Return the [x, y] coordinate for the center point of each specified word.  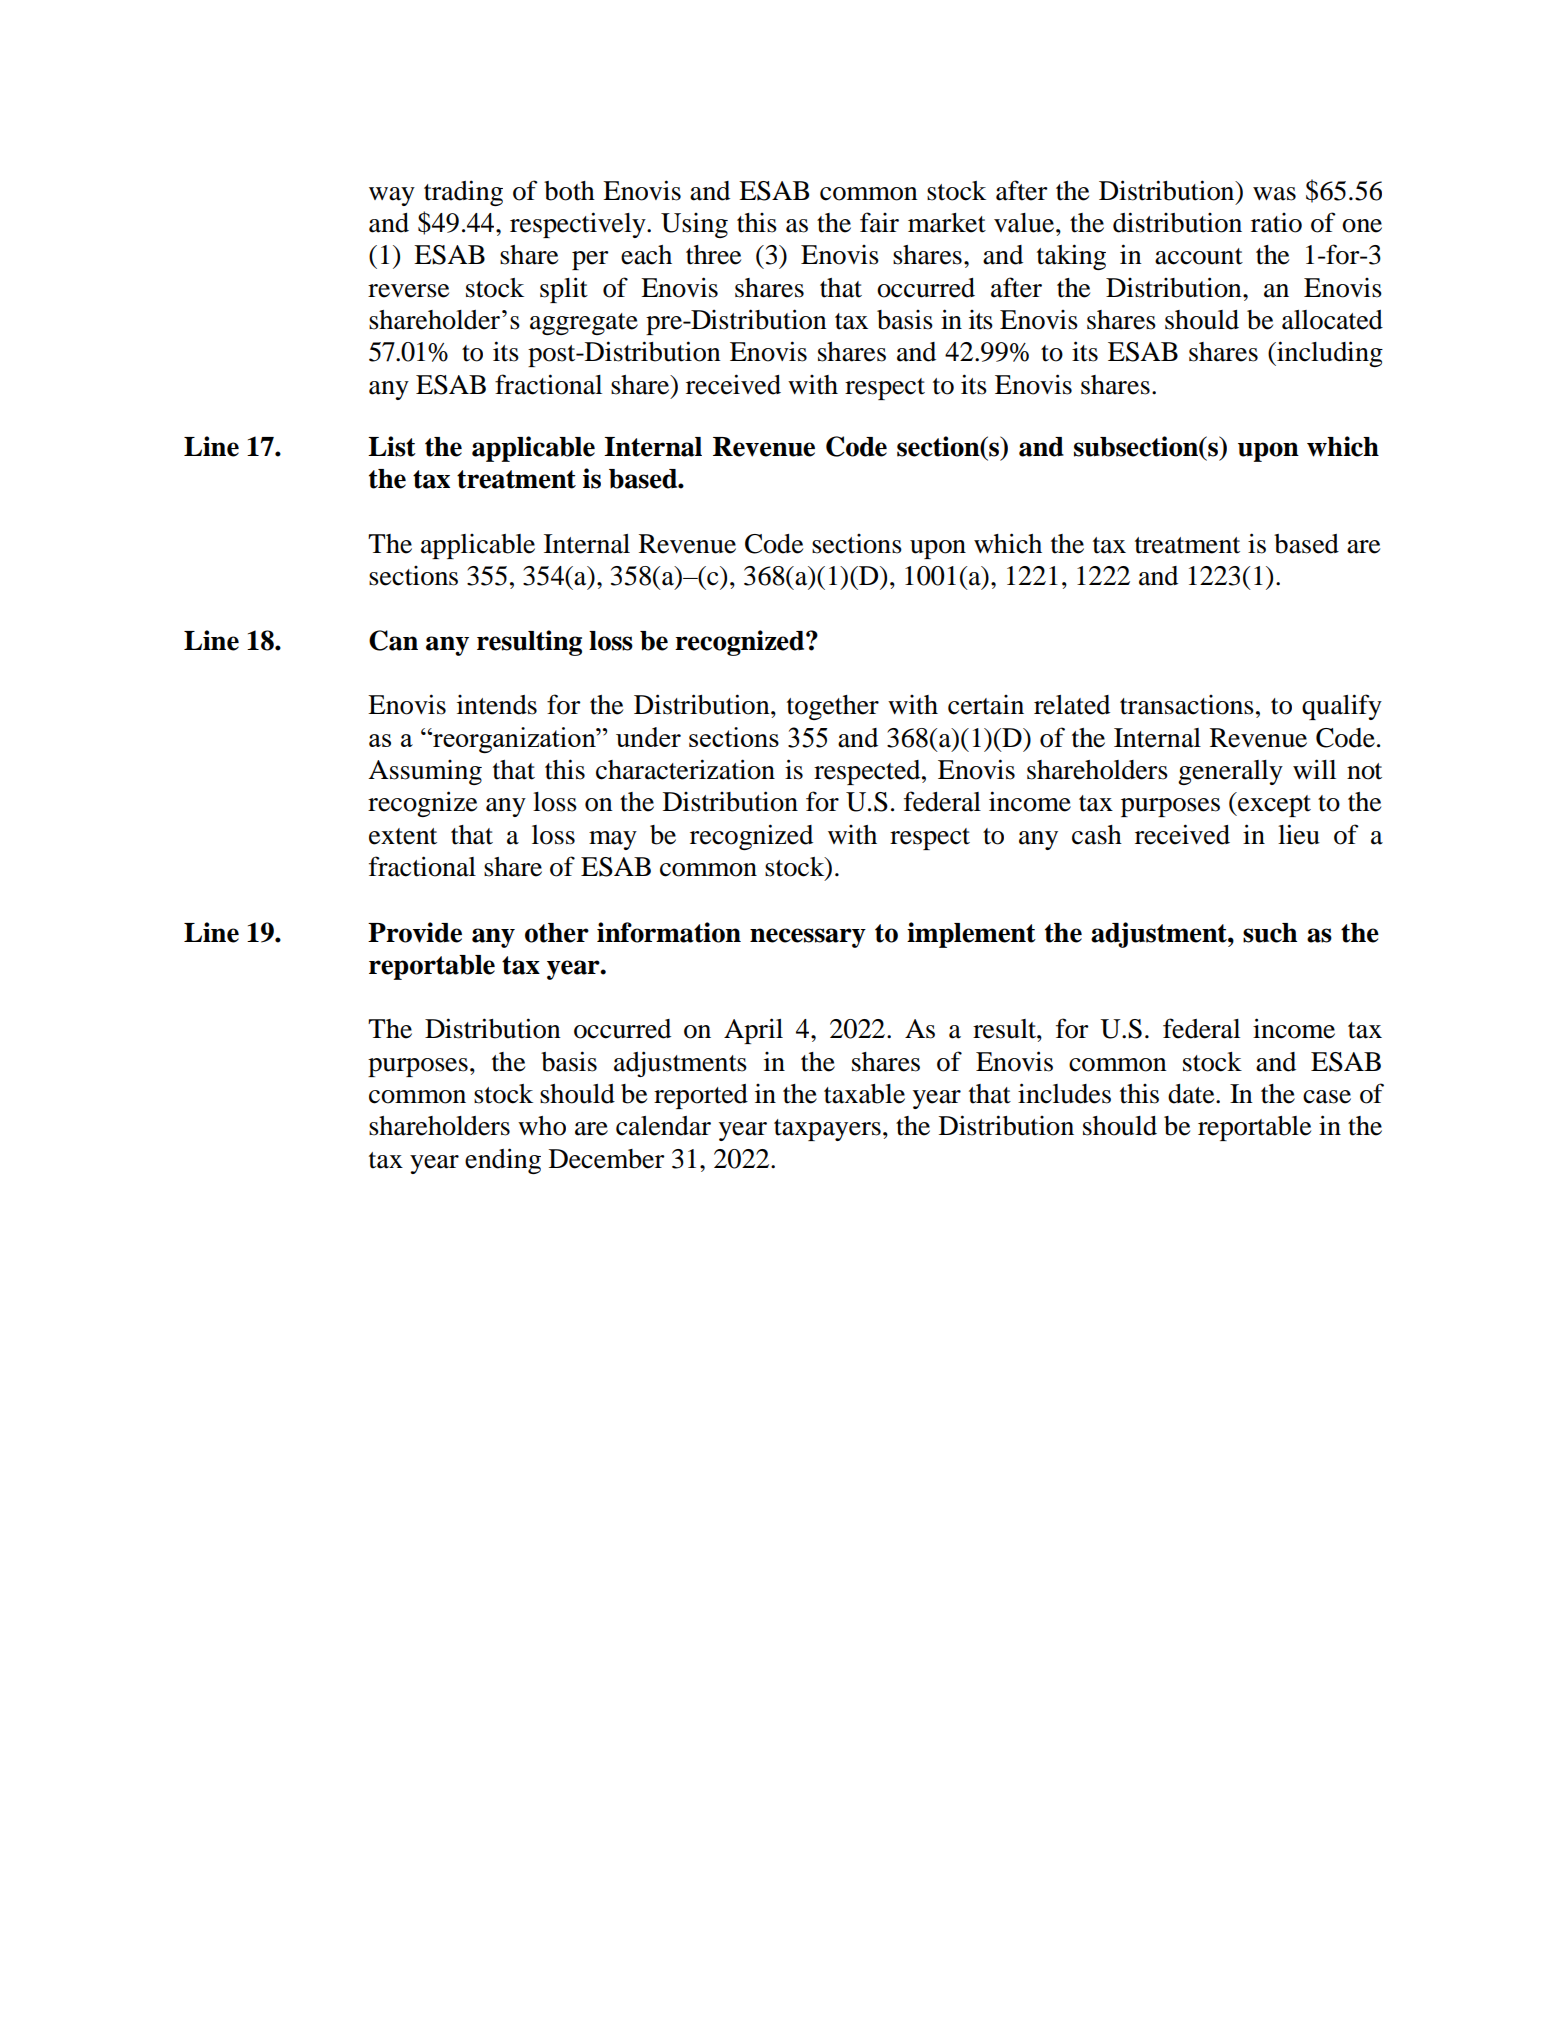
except [1273, 806]
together [833, 707]
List [392, 446]
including [1329, 354]
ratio [1276, 223]
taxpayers [827, 1130]
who [542, 1126]
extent [403, 836]
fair [879, 222]
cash [1097, 835]
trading [463, 193]
